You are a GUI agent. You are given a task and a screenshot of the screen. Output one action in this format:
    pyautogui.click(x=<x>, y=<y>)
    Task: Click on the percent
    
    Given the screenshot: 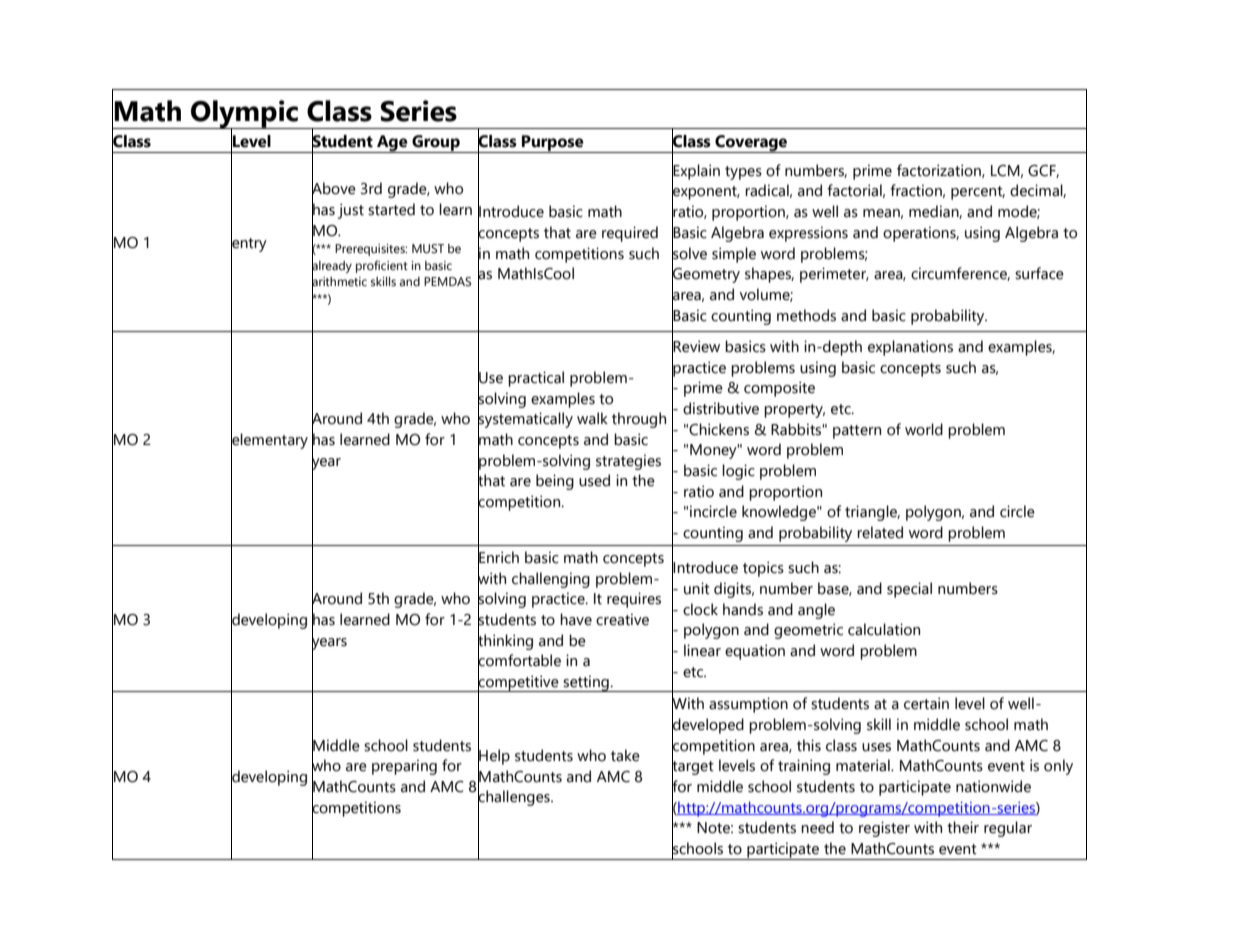 What is the action you would take?
    pyautogui.click(x=978, y=193)
